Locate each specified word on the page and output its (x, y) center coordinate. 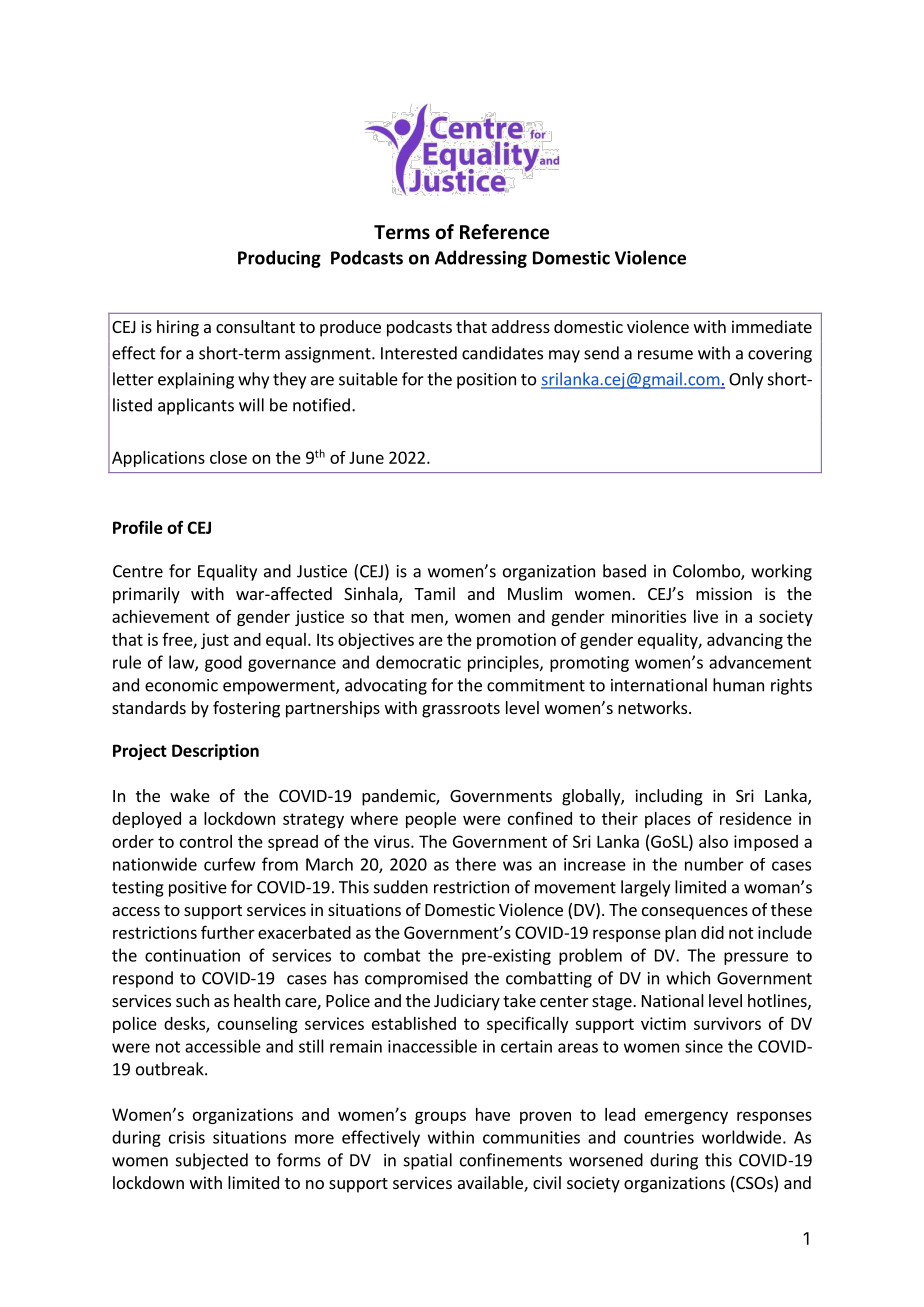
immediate (772, 326)
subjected (212, 1161)
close (228, 457)
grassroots (461, 710)
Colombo (707, 572)
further (228, 932)
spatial (428, 1161)
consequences (695, 913)
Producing (279, 259)
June (366, 457)
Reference (504, 232)
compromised (416, 979)
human (738, 685)
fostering (246, 709)
